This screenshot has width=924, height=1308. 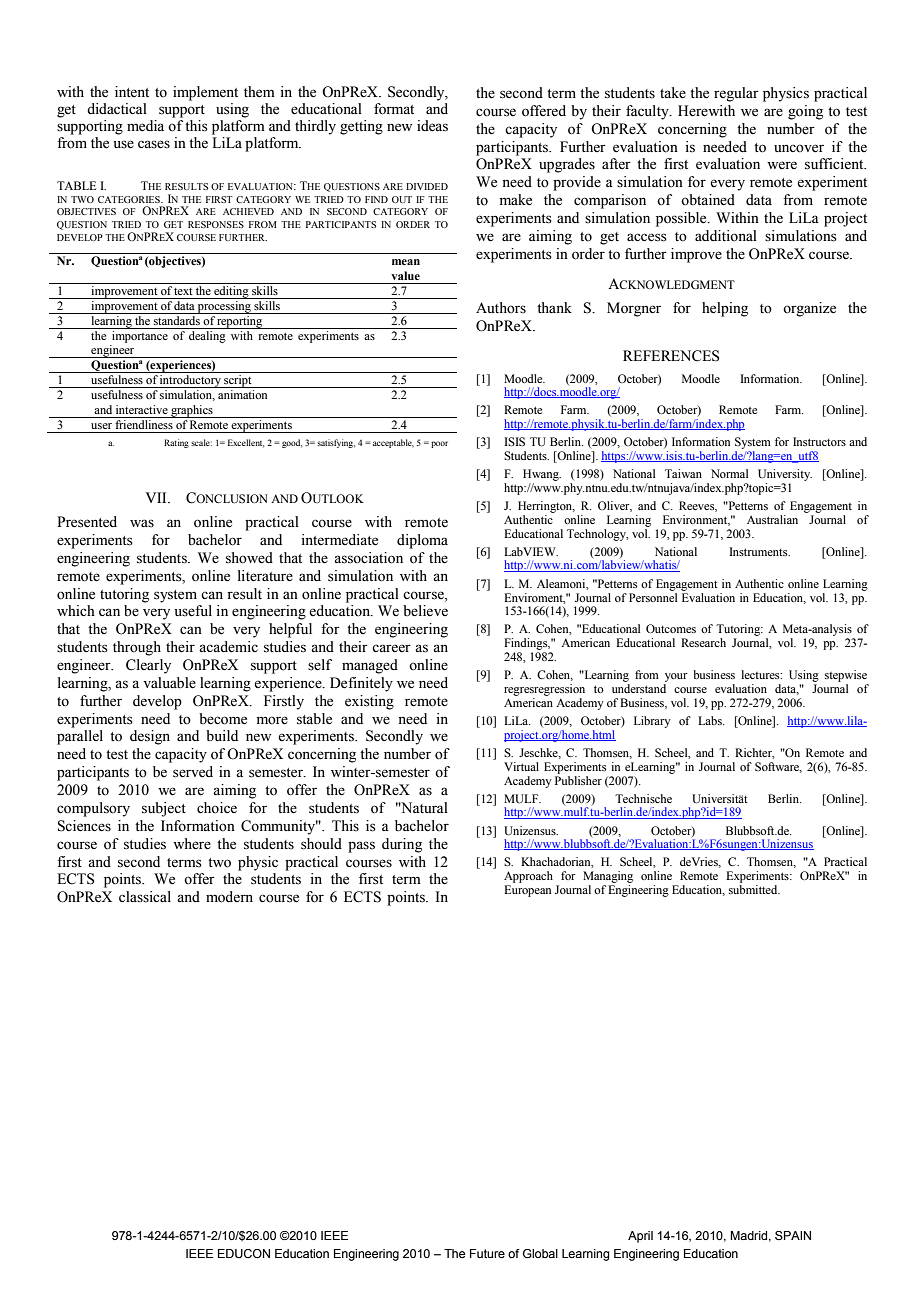 I want to click on lectures, so click(x=761, y=674).
